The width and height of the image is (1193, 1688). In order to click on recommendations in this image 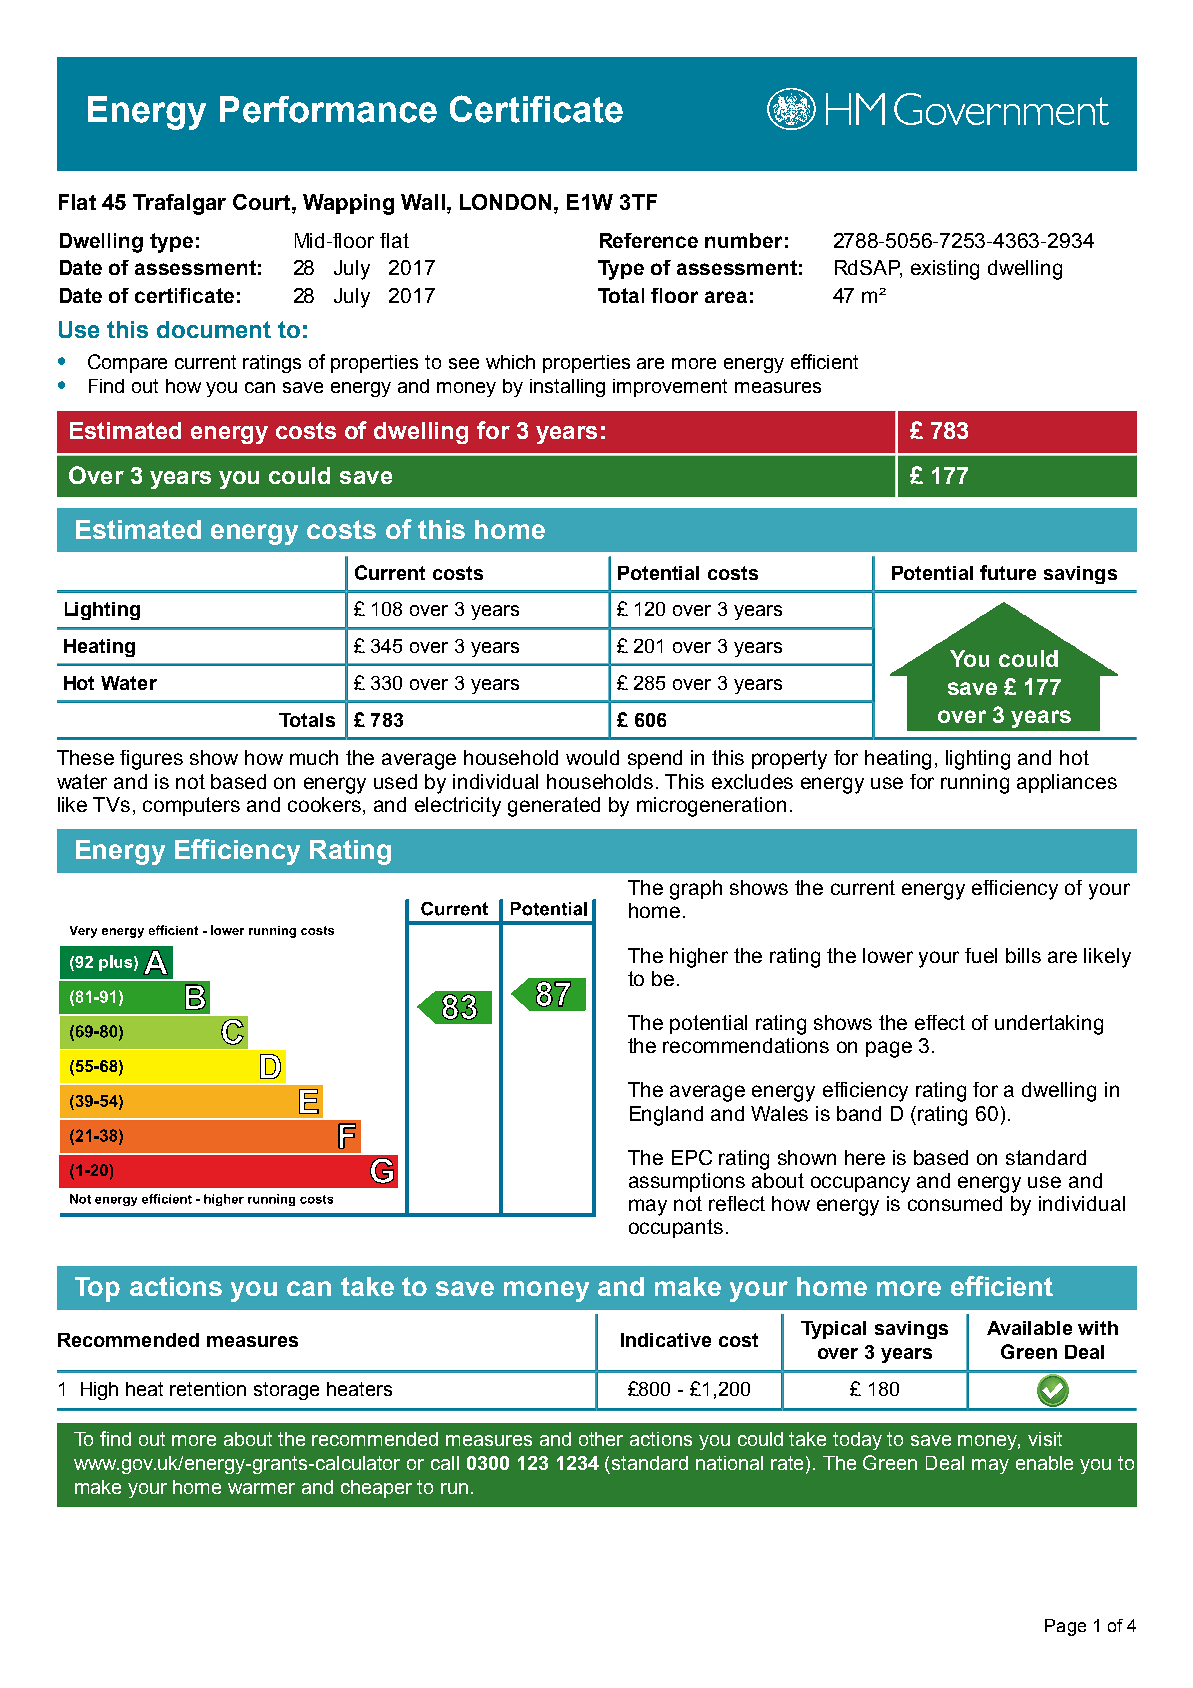, I will do `click(746, 1045)`.
